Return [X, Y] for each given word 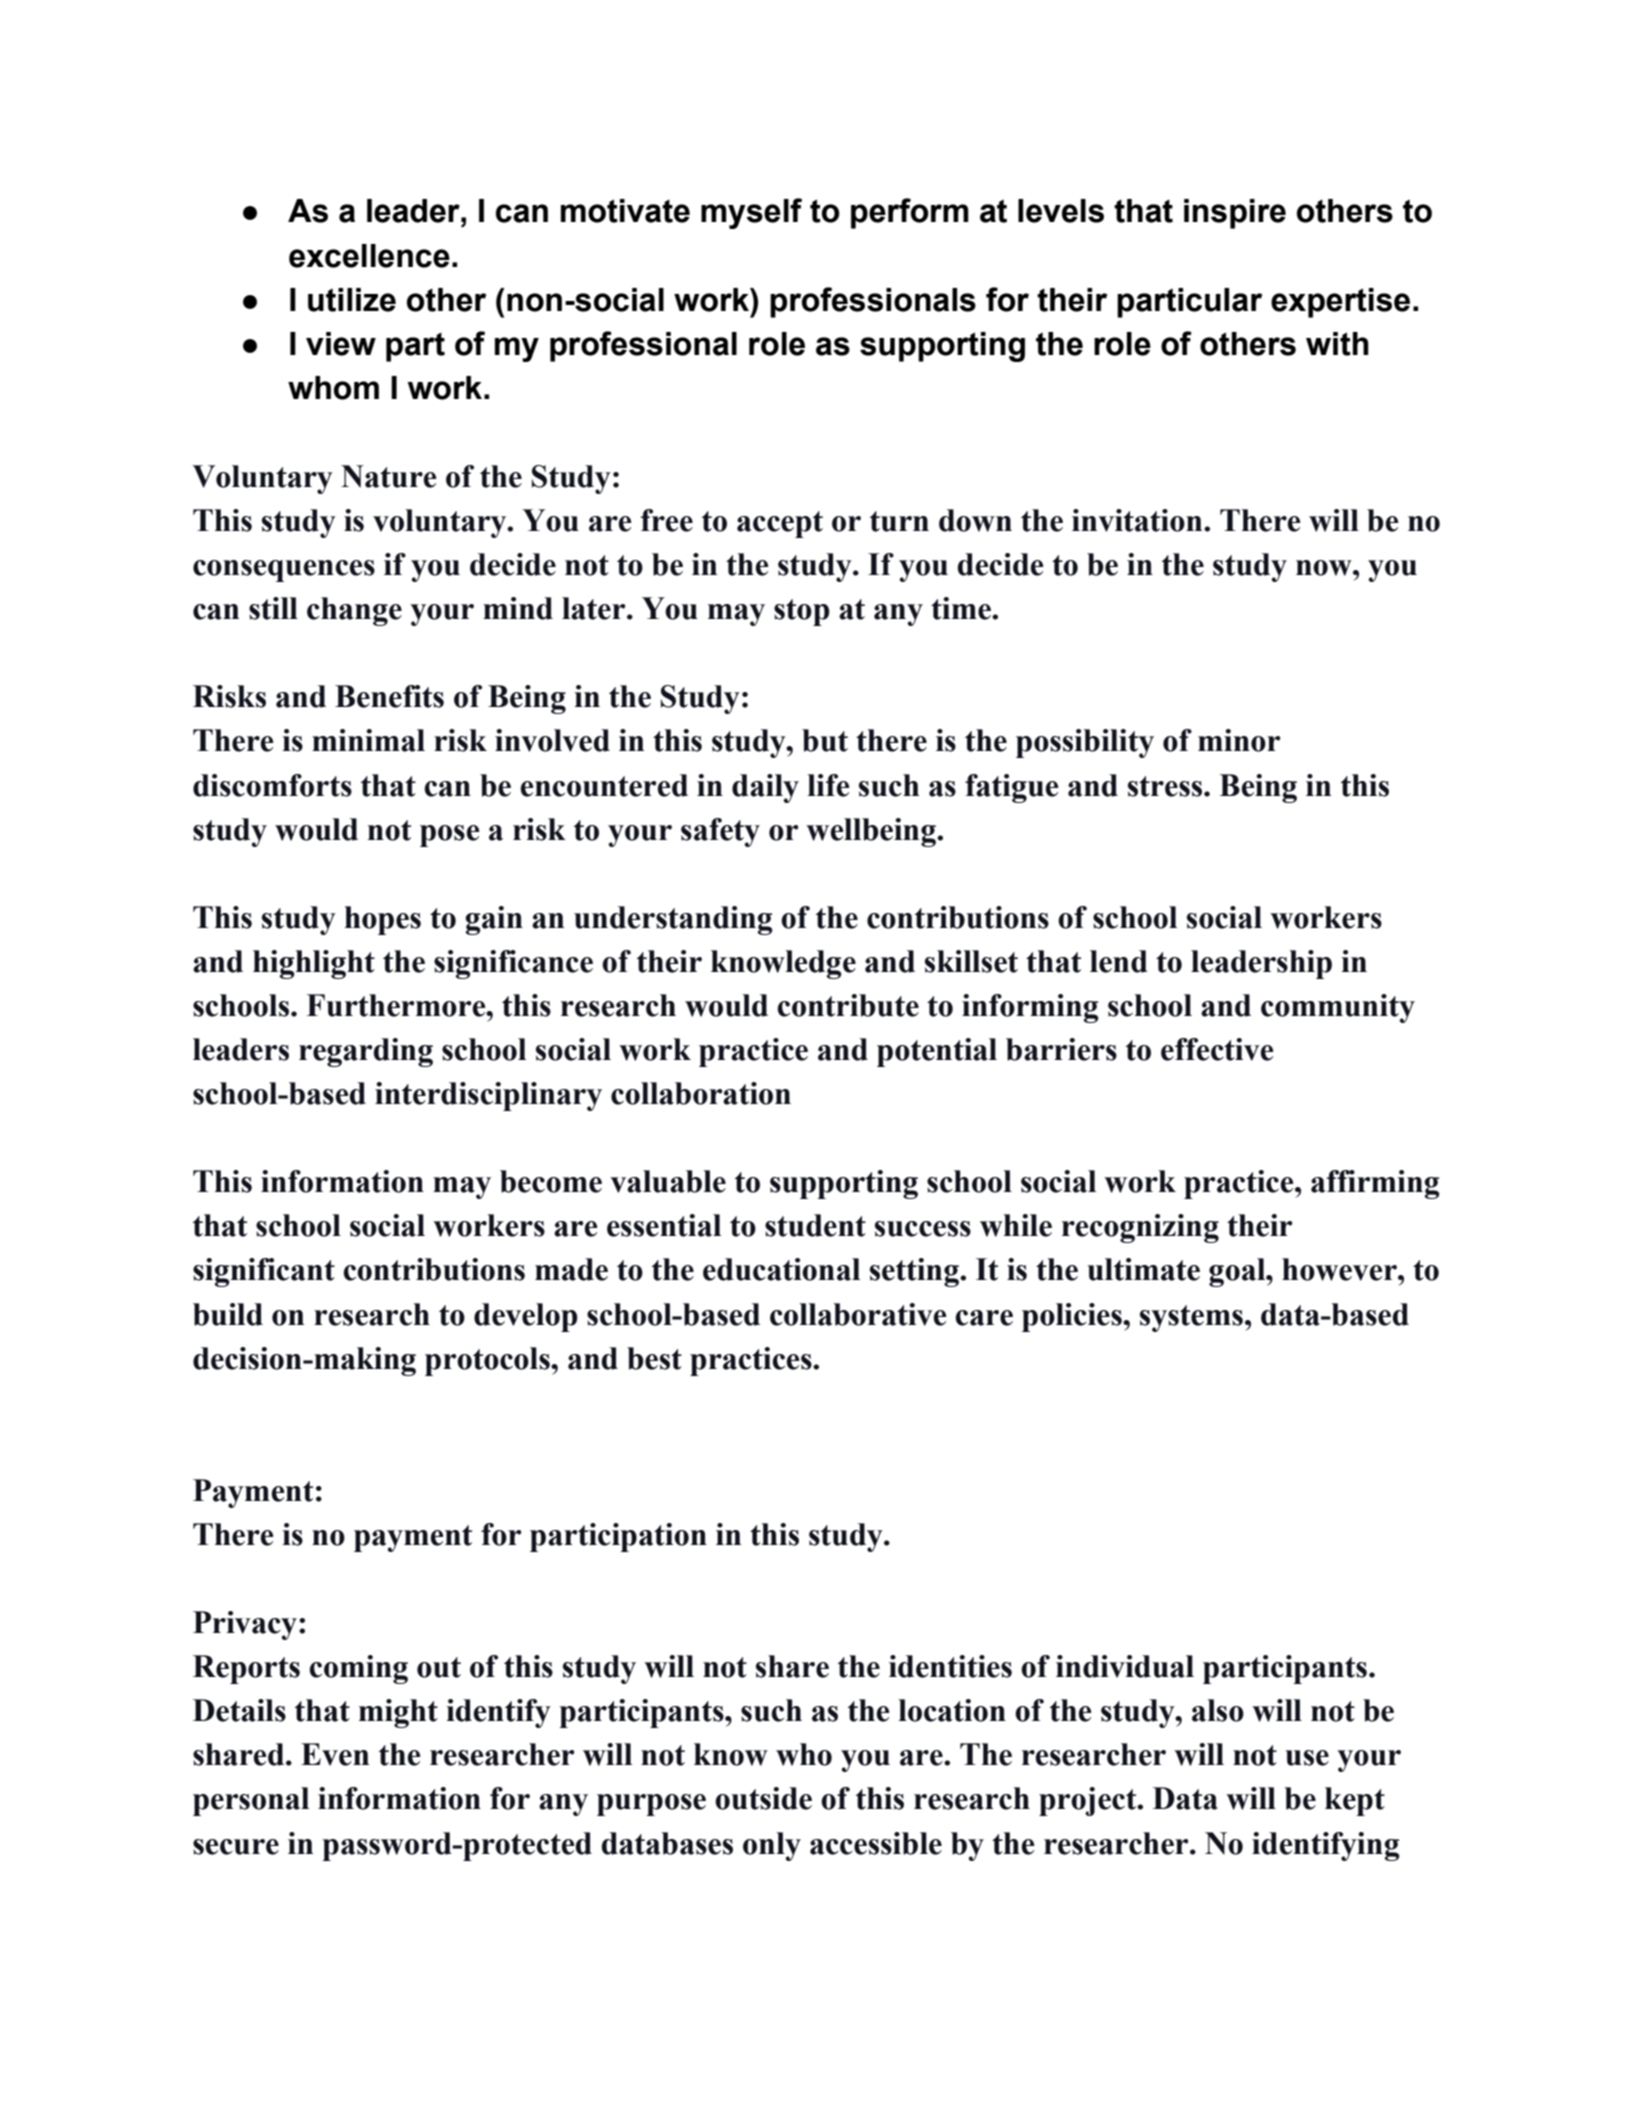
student [815, 1225]
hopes [383, 920]
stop [802, 612]
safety [720, 832]
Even [335, 1754]
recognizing [1140, 1228]
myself [751, 213]
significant [264, 1272]
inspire [1235, 214]
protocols [488, 1361]
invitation [1138, 520]
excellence [369, 256]
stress [1166, 786]
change [354, 611]
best [654, 1358]
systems [1191, 1318]
